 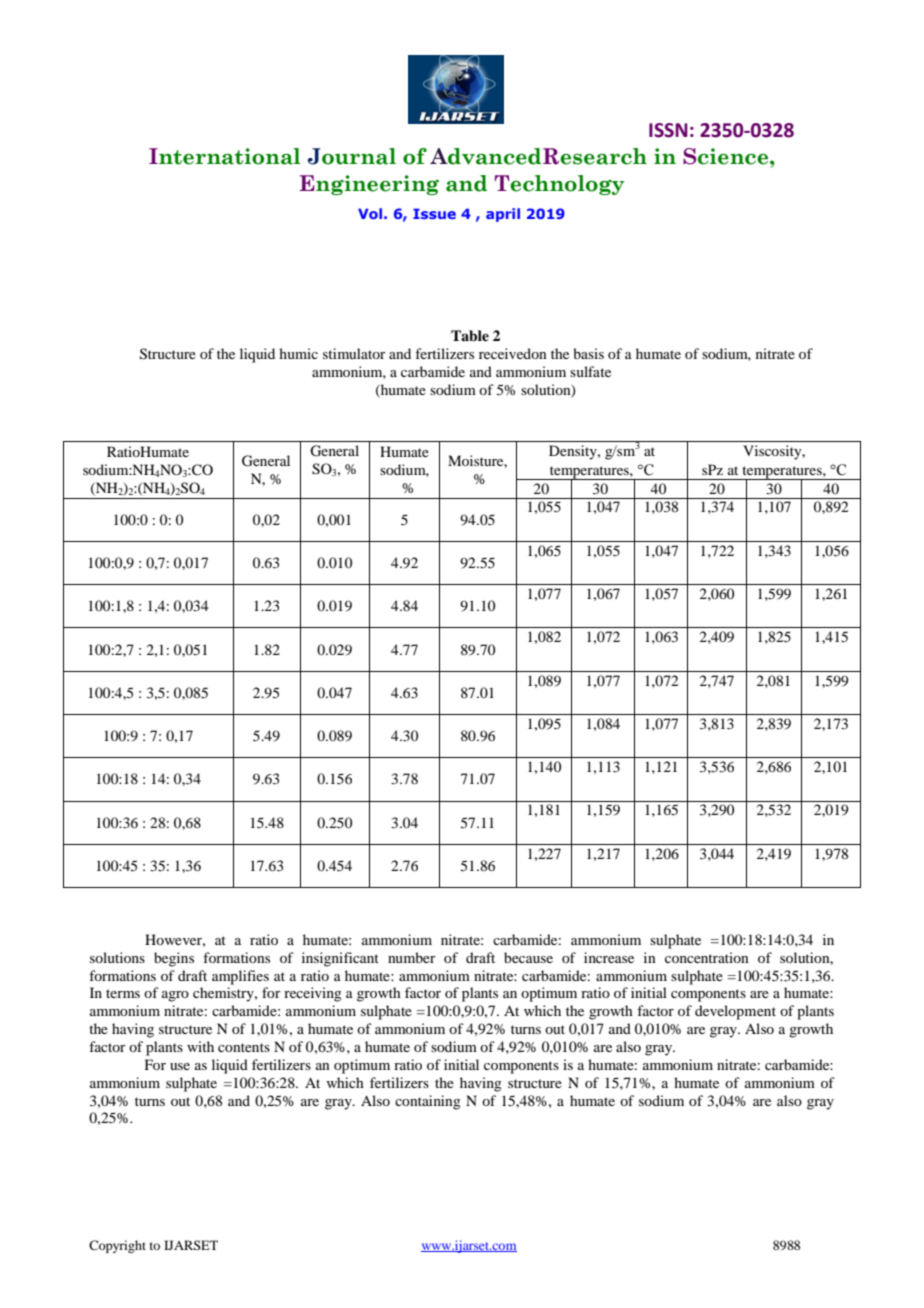 I want to click on development, so click(x=735, y=1012).
